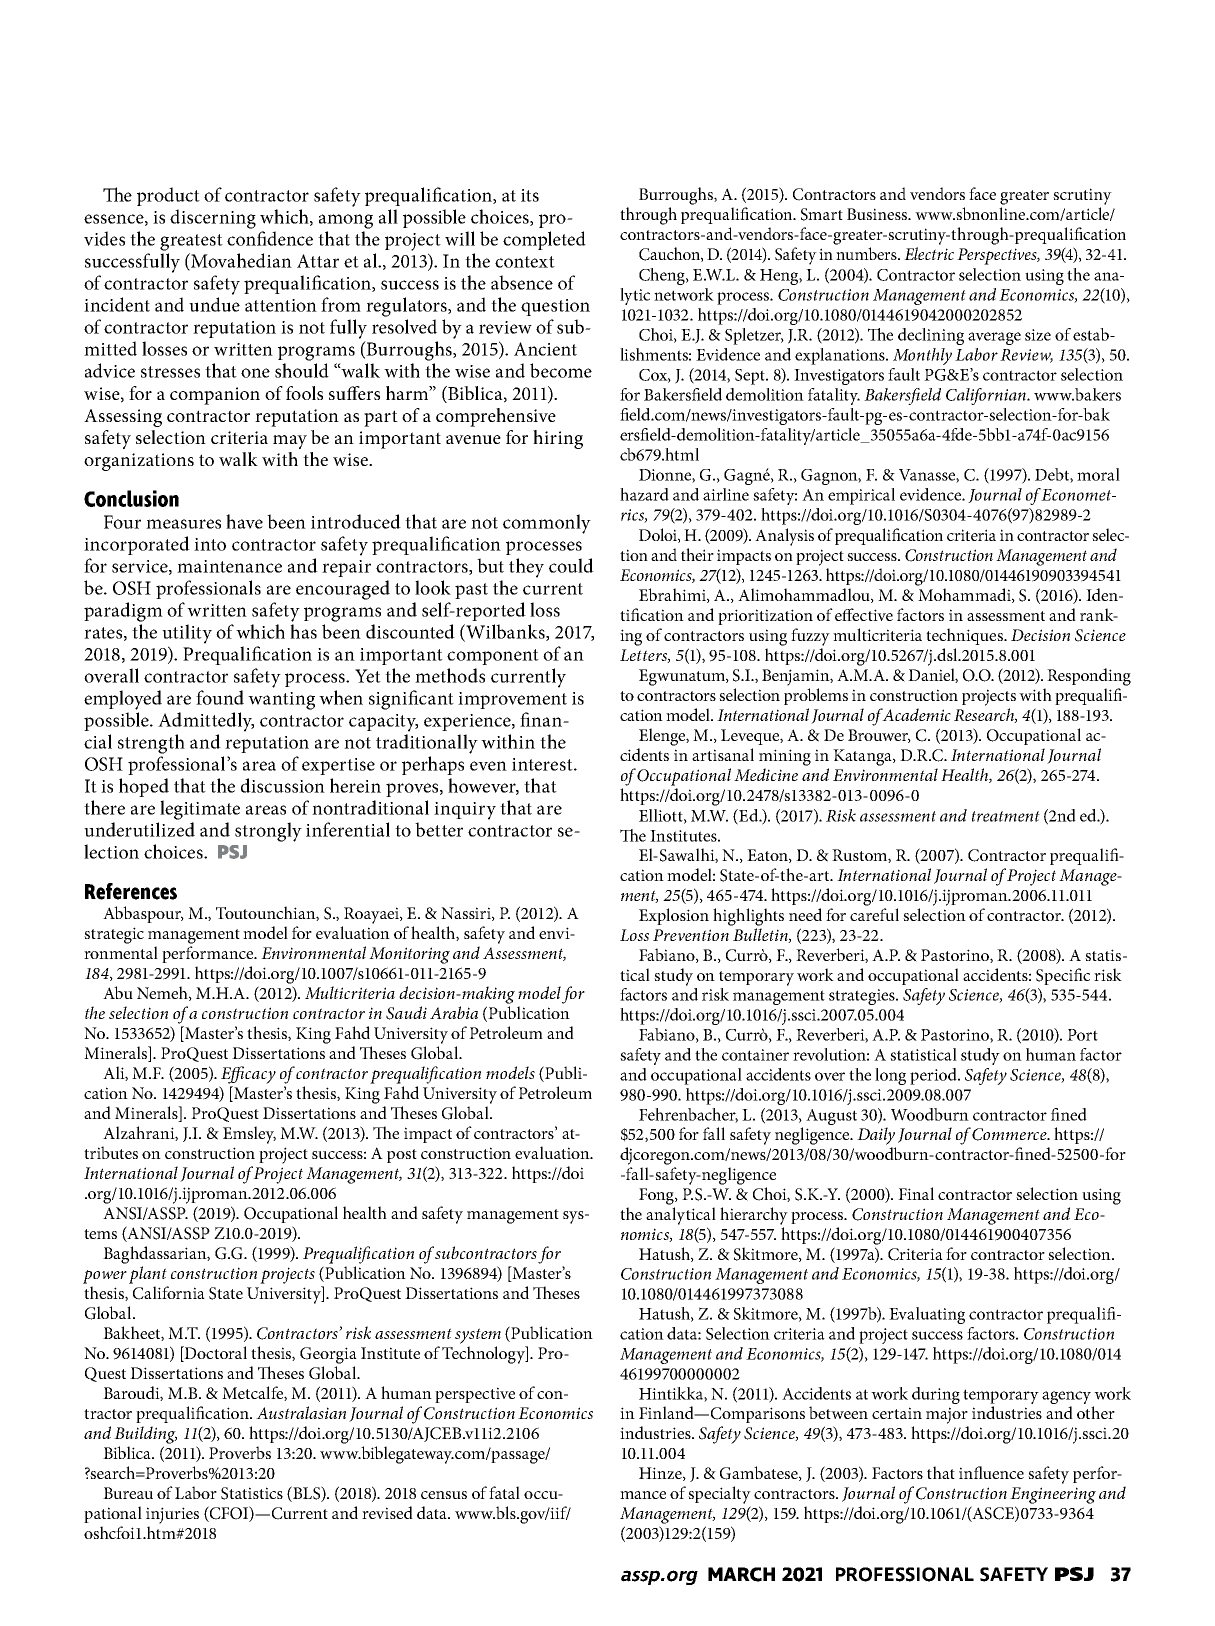  What do you see at coordinates (929, 253) in the screenshot?
I see `Electric` at bounding box center [929, 253].
